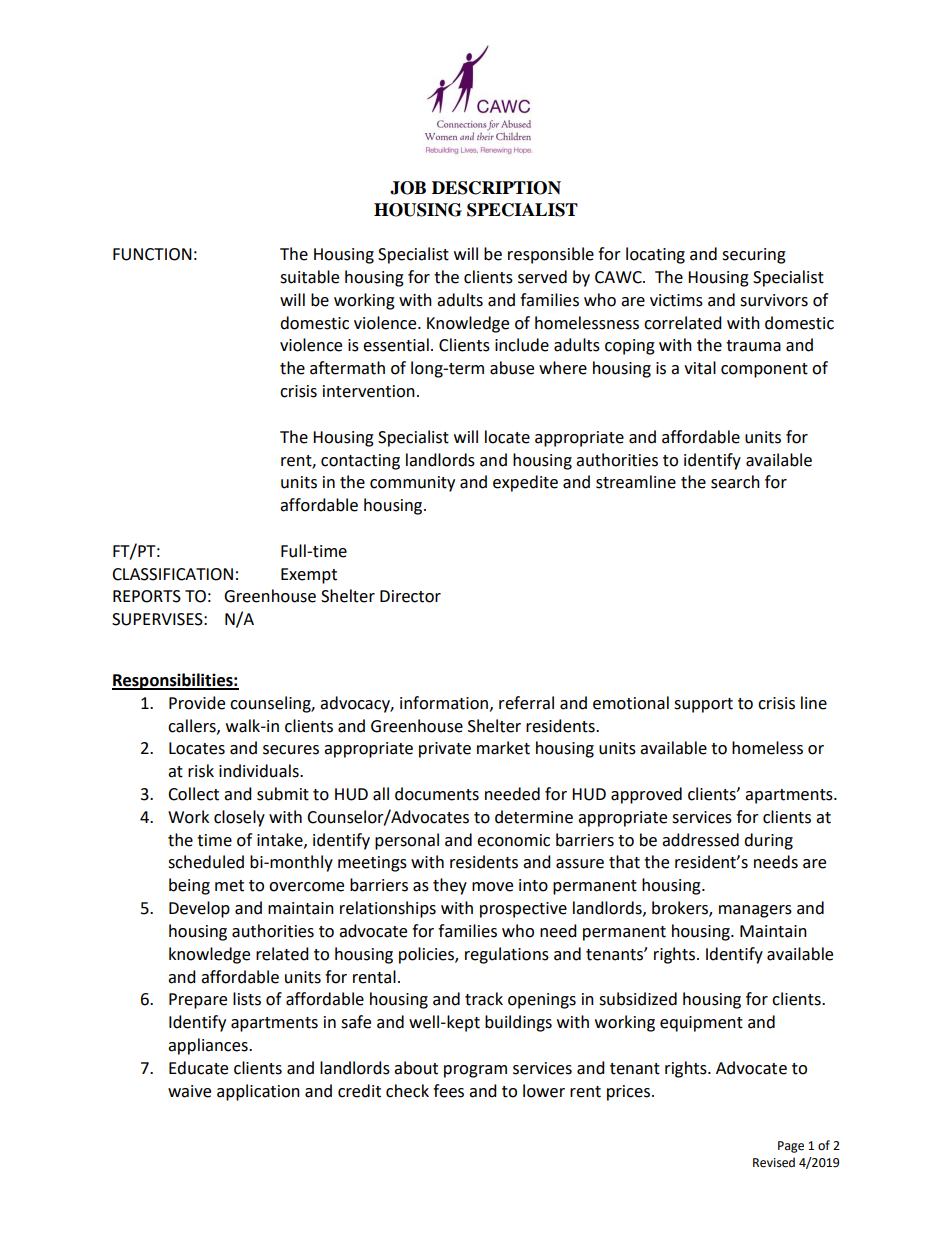 This image has width=952, height=1233. Describe the element at coordinates (258, 1092) in the image. I see `application` at that location.
